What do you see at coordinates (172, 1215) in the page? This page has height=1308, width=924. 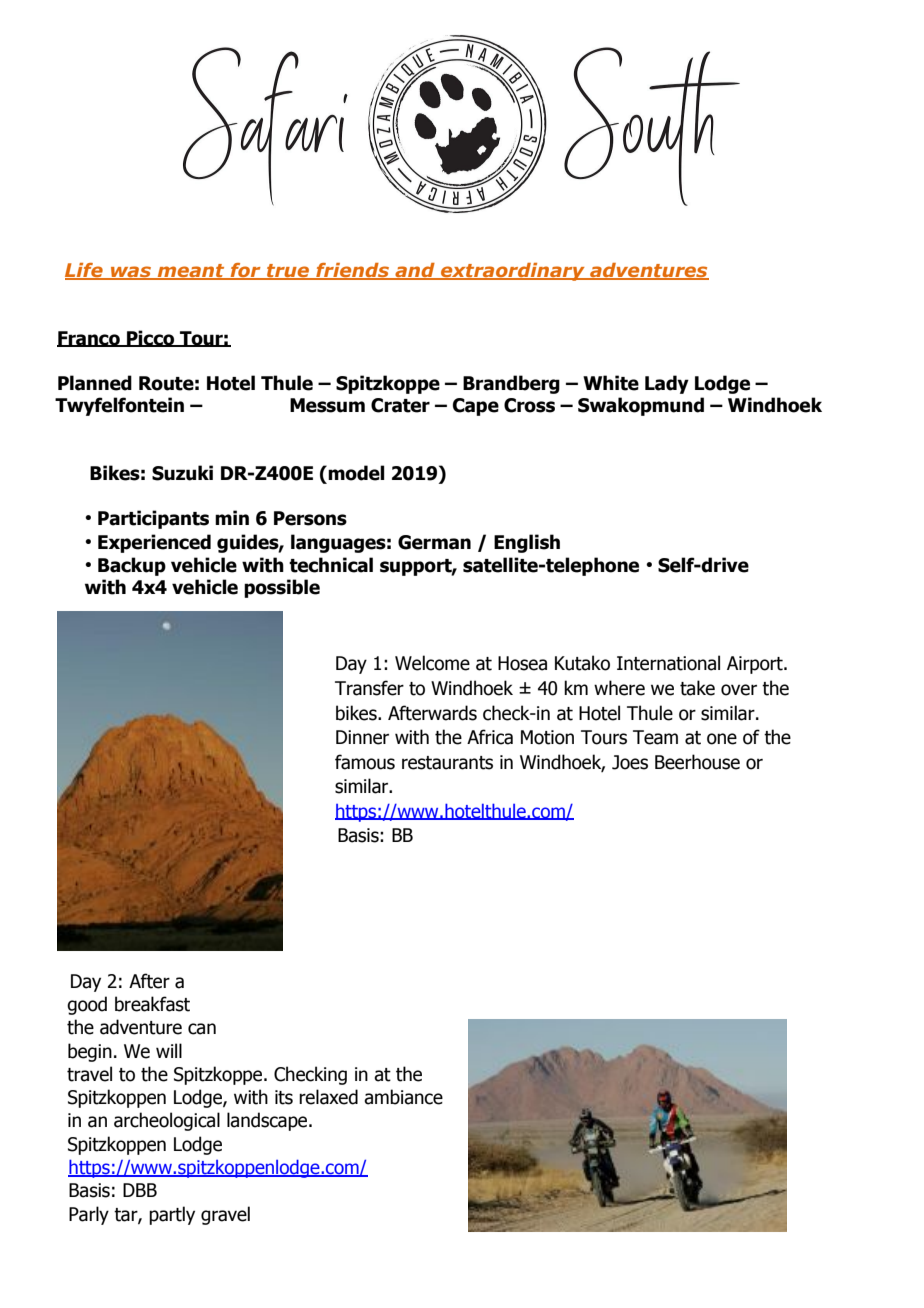 I see `partly` at bounding box center [172, 1215].
